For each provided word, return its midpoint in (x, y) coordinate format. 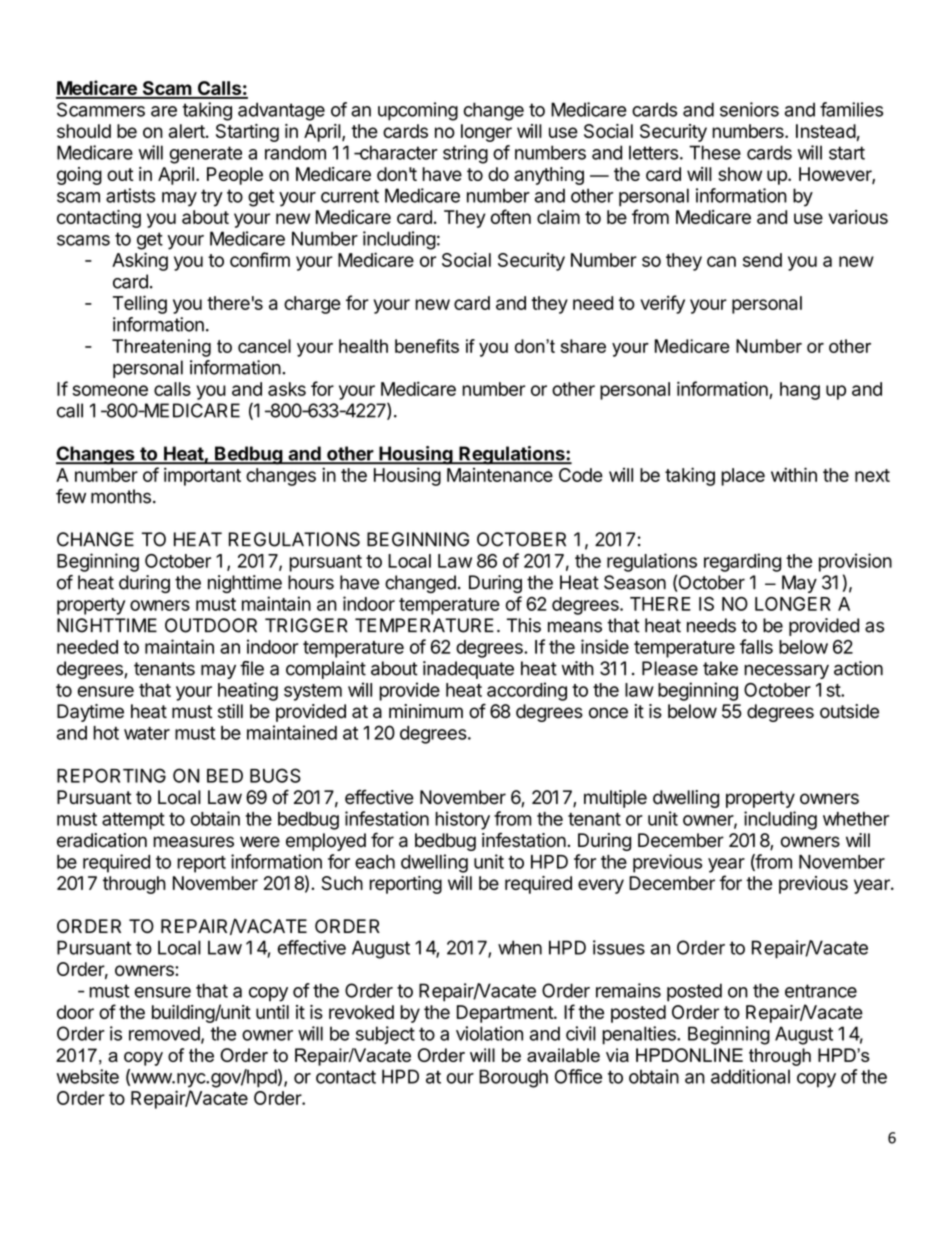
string (465, 154)
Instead (826, 131)
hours (311, 582)
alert (187, 131)
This (524, 625)
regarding (742, 562)
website (87, 1076)
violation (489, 1033)
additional (750, 1076)
